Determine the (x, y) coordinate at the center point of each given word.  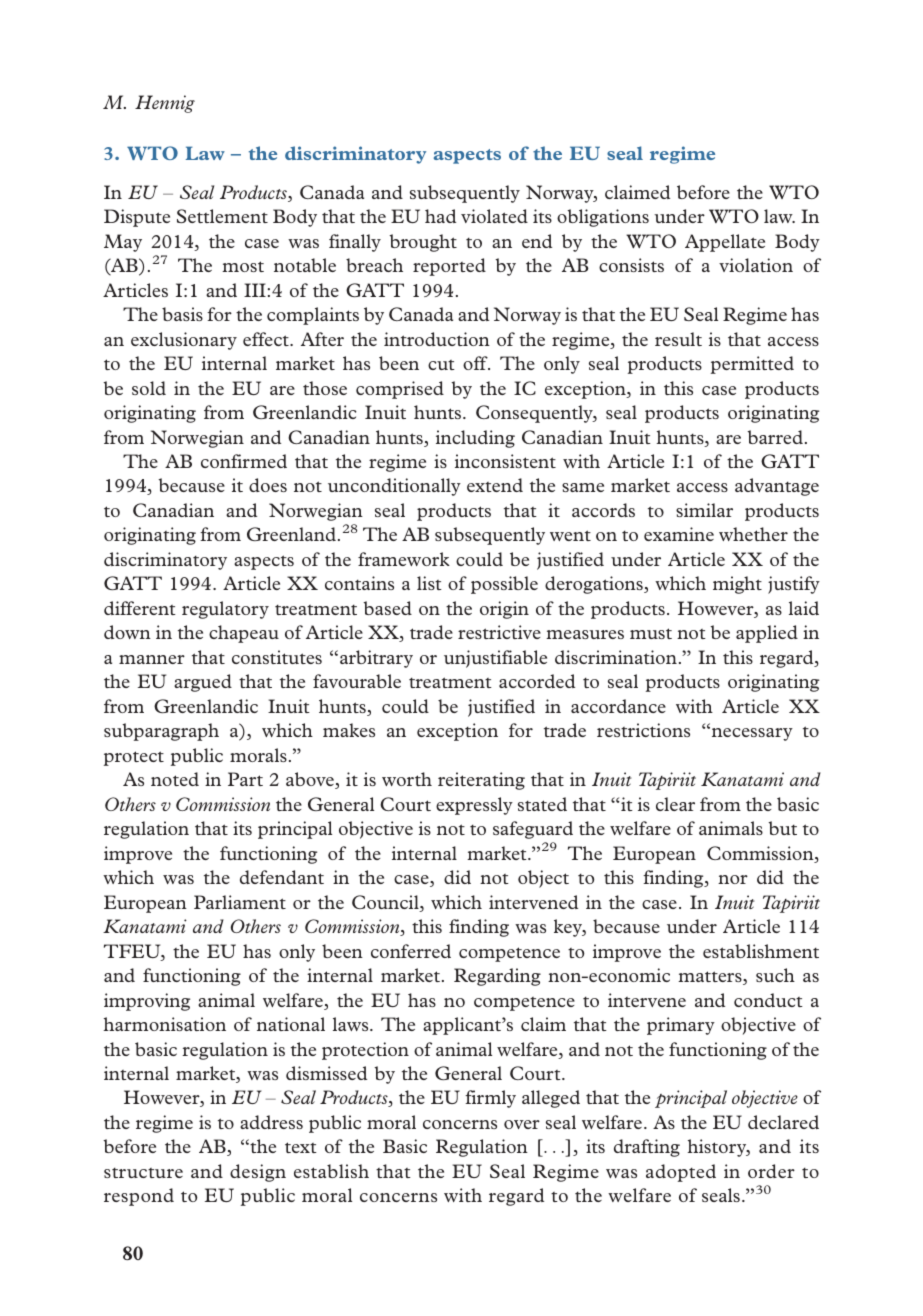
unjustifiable (495, 659)
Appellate (725, 243)
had (440, 216)
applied (767, 634)
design (258, 1173)
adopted (681, 1173)
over (522, 1124)
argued (203, 683)
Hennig (165, 104)
